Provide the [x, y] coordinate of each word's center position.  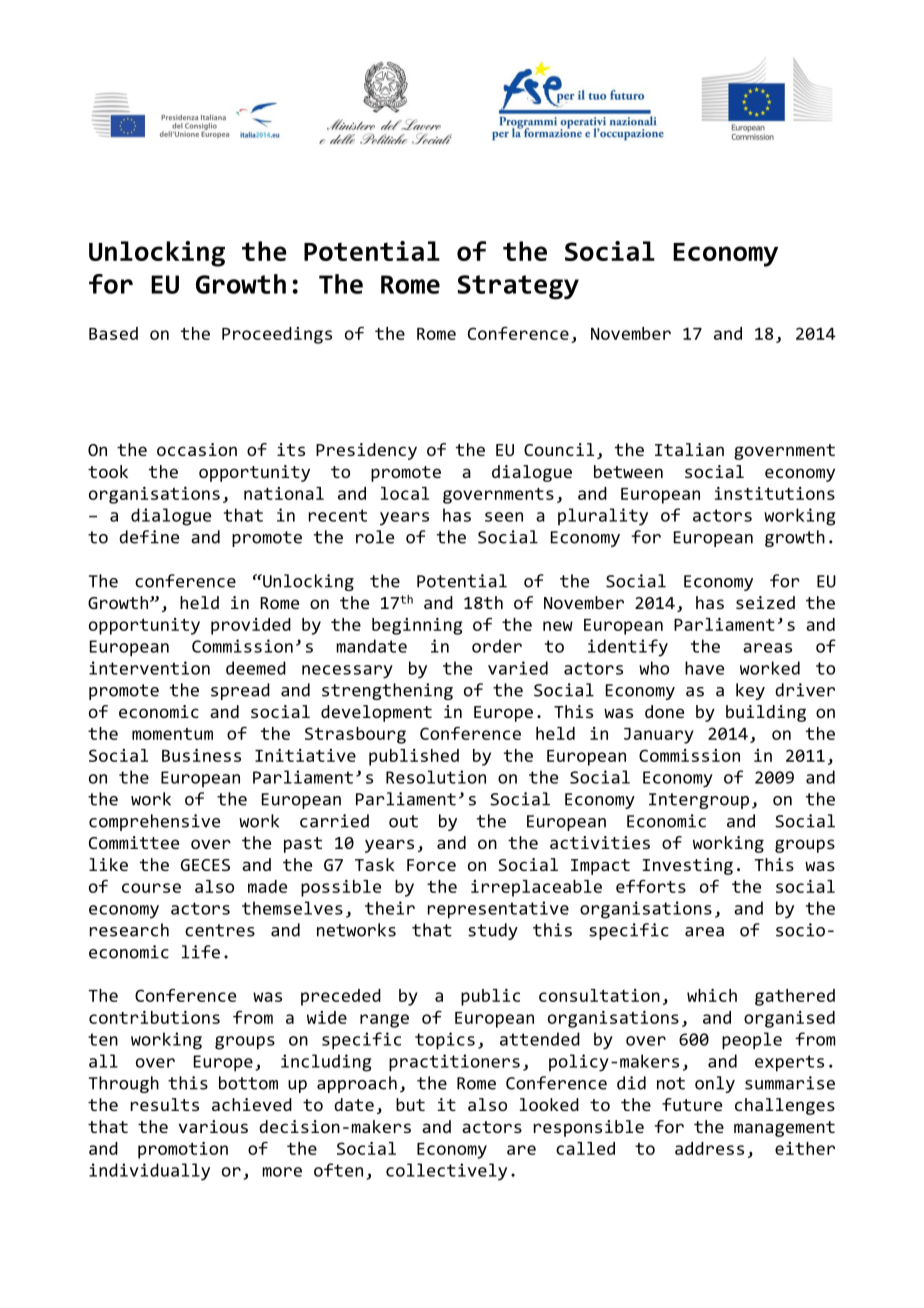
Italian [689, 449]
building [766, 713]
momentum [172, 734]
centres [220, 930]
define [149, 537]
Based [113, 333]
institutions [775, 493]
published [414, 757]
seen [504, 517]
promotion [183, 1150]
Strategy [518, 287]
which [712, 995]
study [493, 931]
